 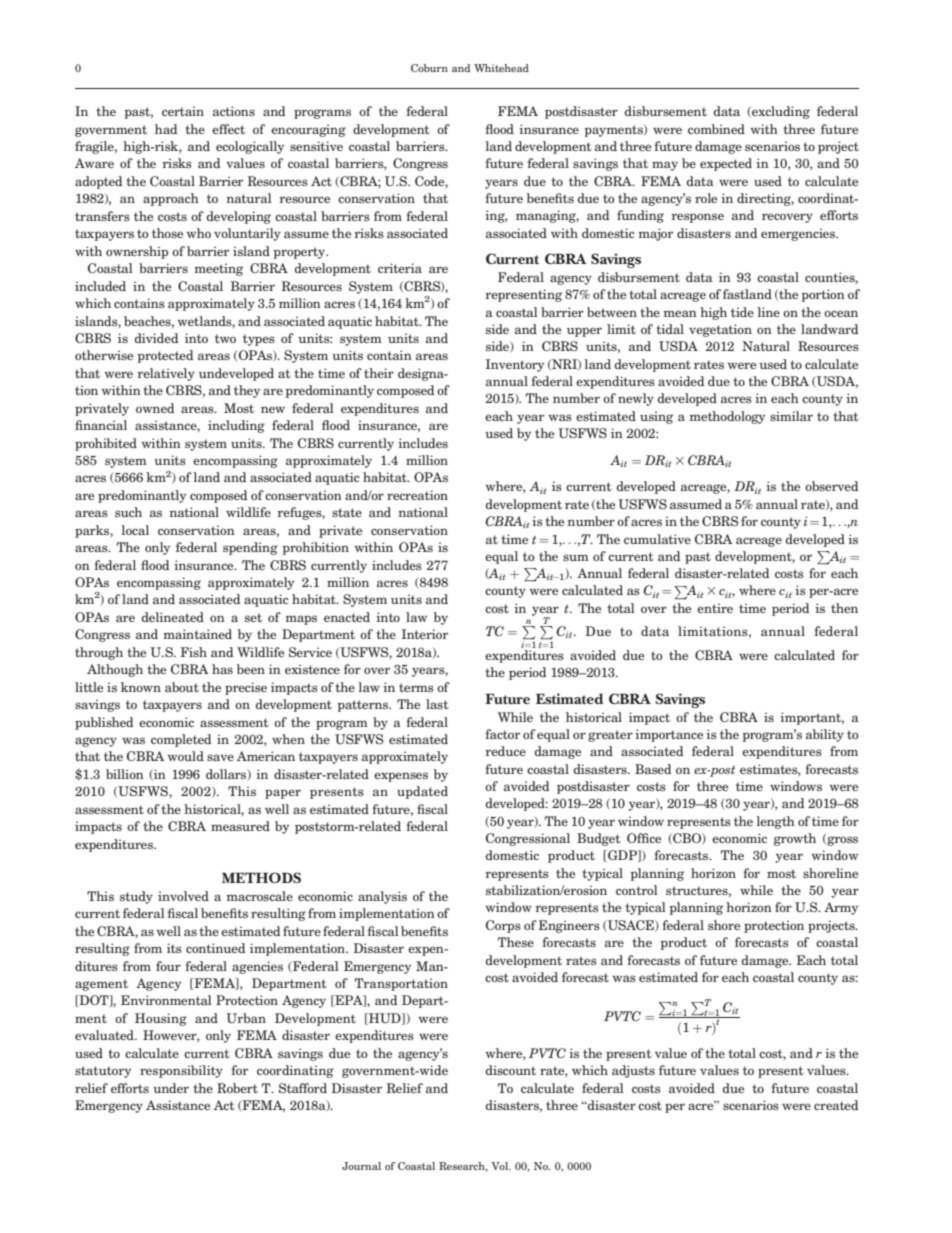 I want to click on under, so click(x=171, y=1088).
